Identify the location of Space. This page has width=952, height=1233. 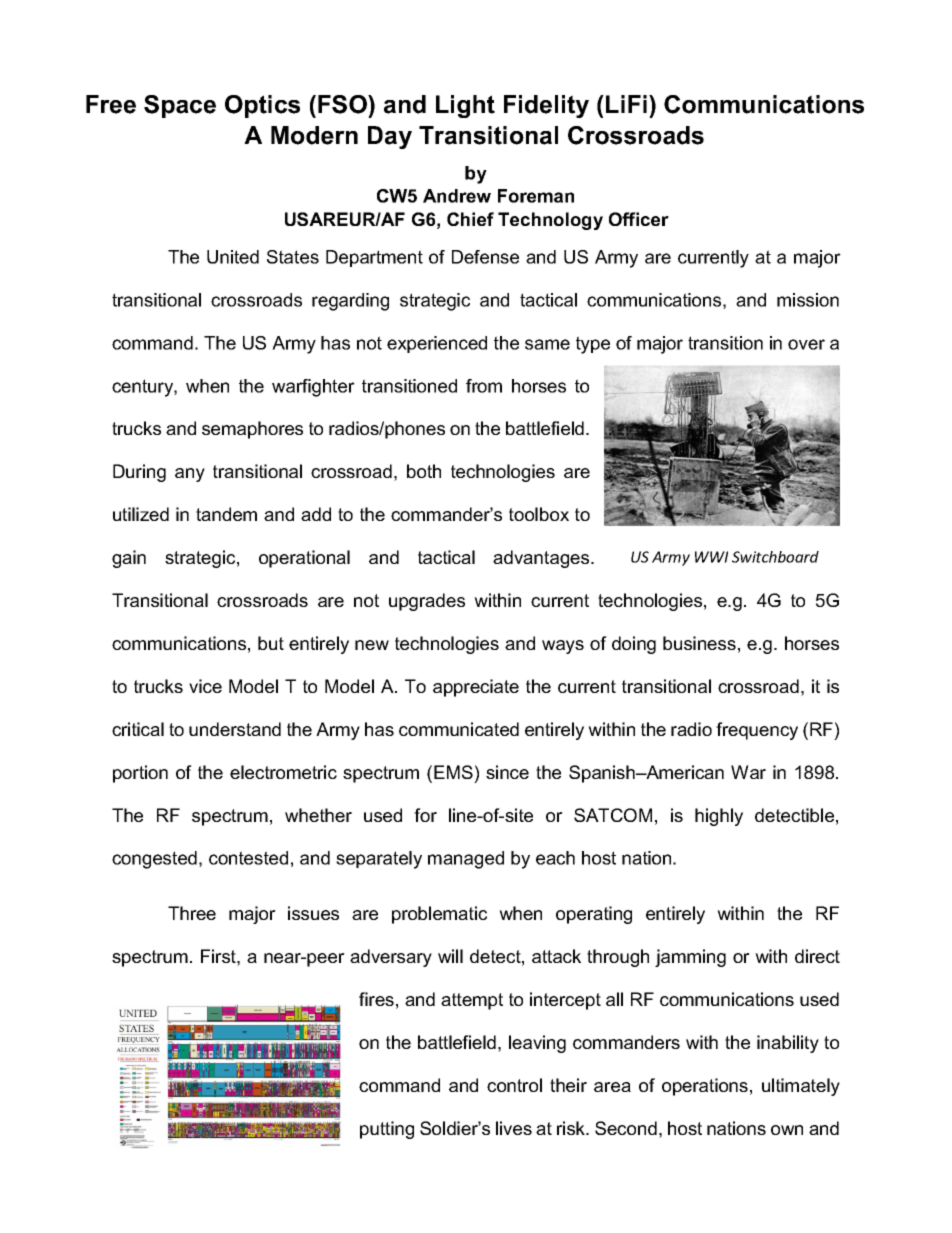
(180, 106).
